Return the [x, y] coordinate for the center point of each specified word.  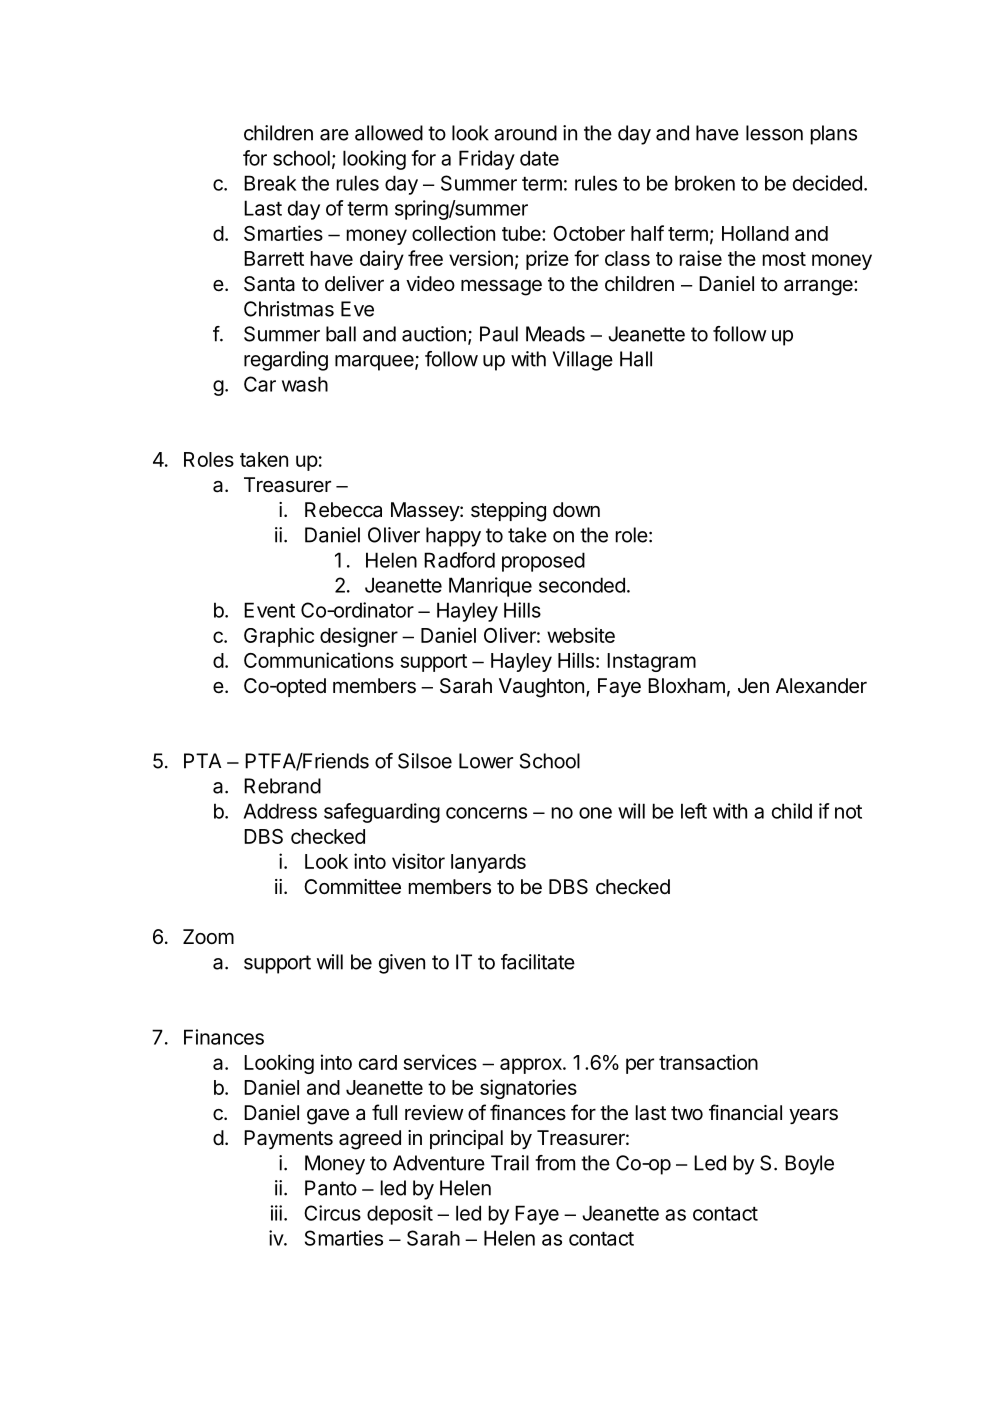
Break [270, 183]
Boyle [809, 1165]
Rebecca [343, 510]
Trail [510, 1163]
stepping [508, 512]
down [576, 509]
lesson [774, 133]
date [539, 158]
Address [280, 811]
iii [276, 1213]
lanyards [488, 863]
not [848, 812]
